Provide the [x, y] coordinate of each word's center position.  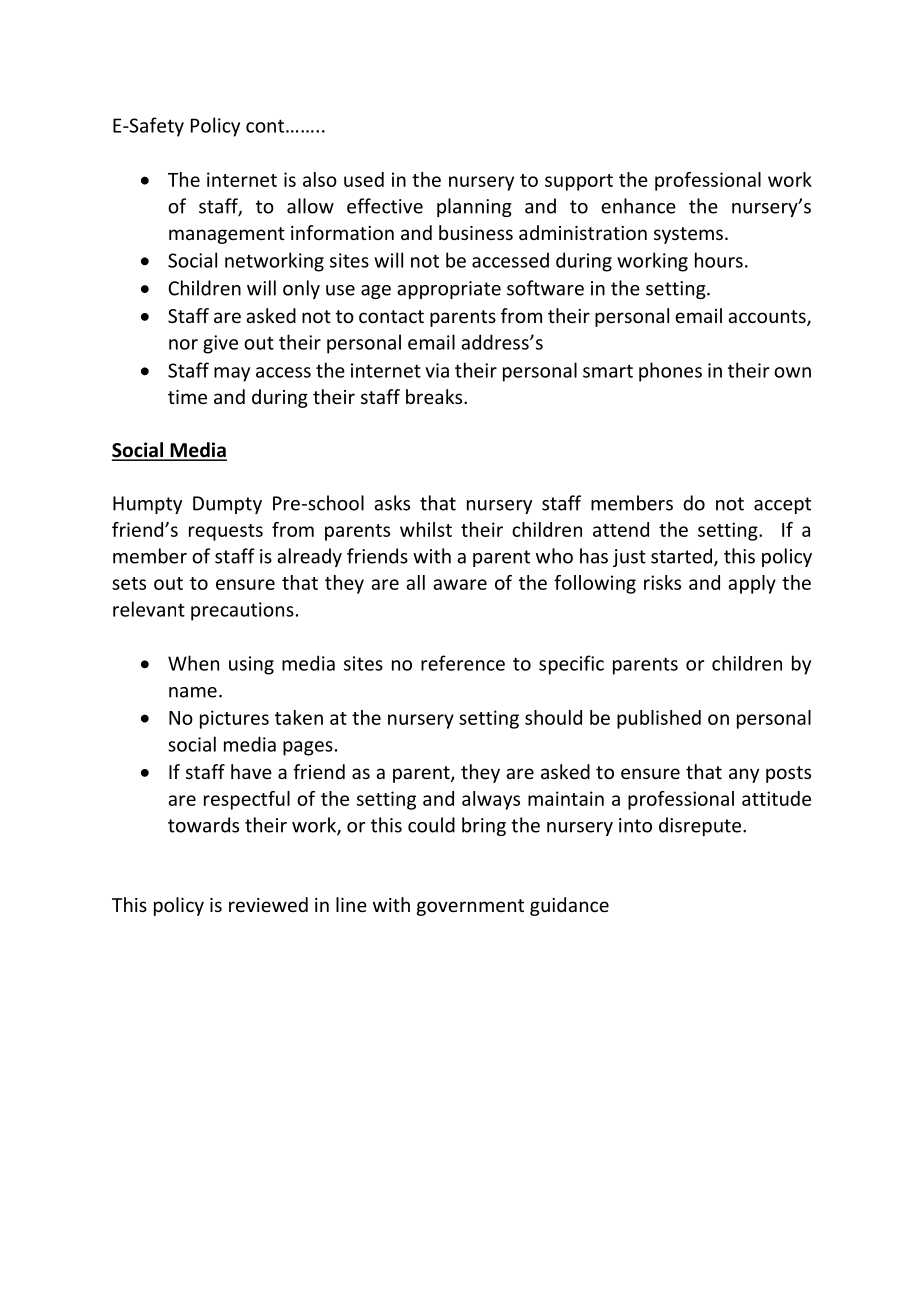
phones [670, 372]
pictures [234, 719]
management [227, 235]
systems [688, 235]
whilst [426, 529]
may [232, 374]
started [683, 557]
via [437, 370]
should [553, 717]
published [659, 719]
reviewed [268, 904]
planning [474, 207]
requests [226, 532]
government [470, 907]
